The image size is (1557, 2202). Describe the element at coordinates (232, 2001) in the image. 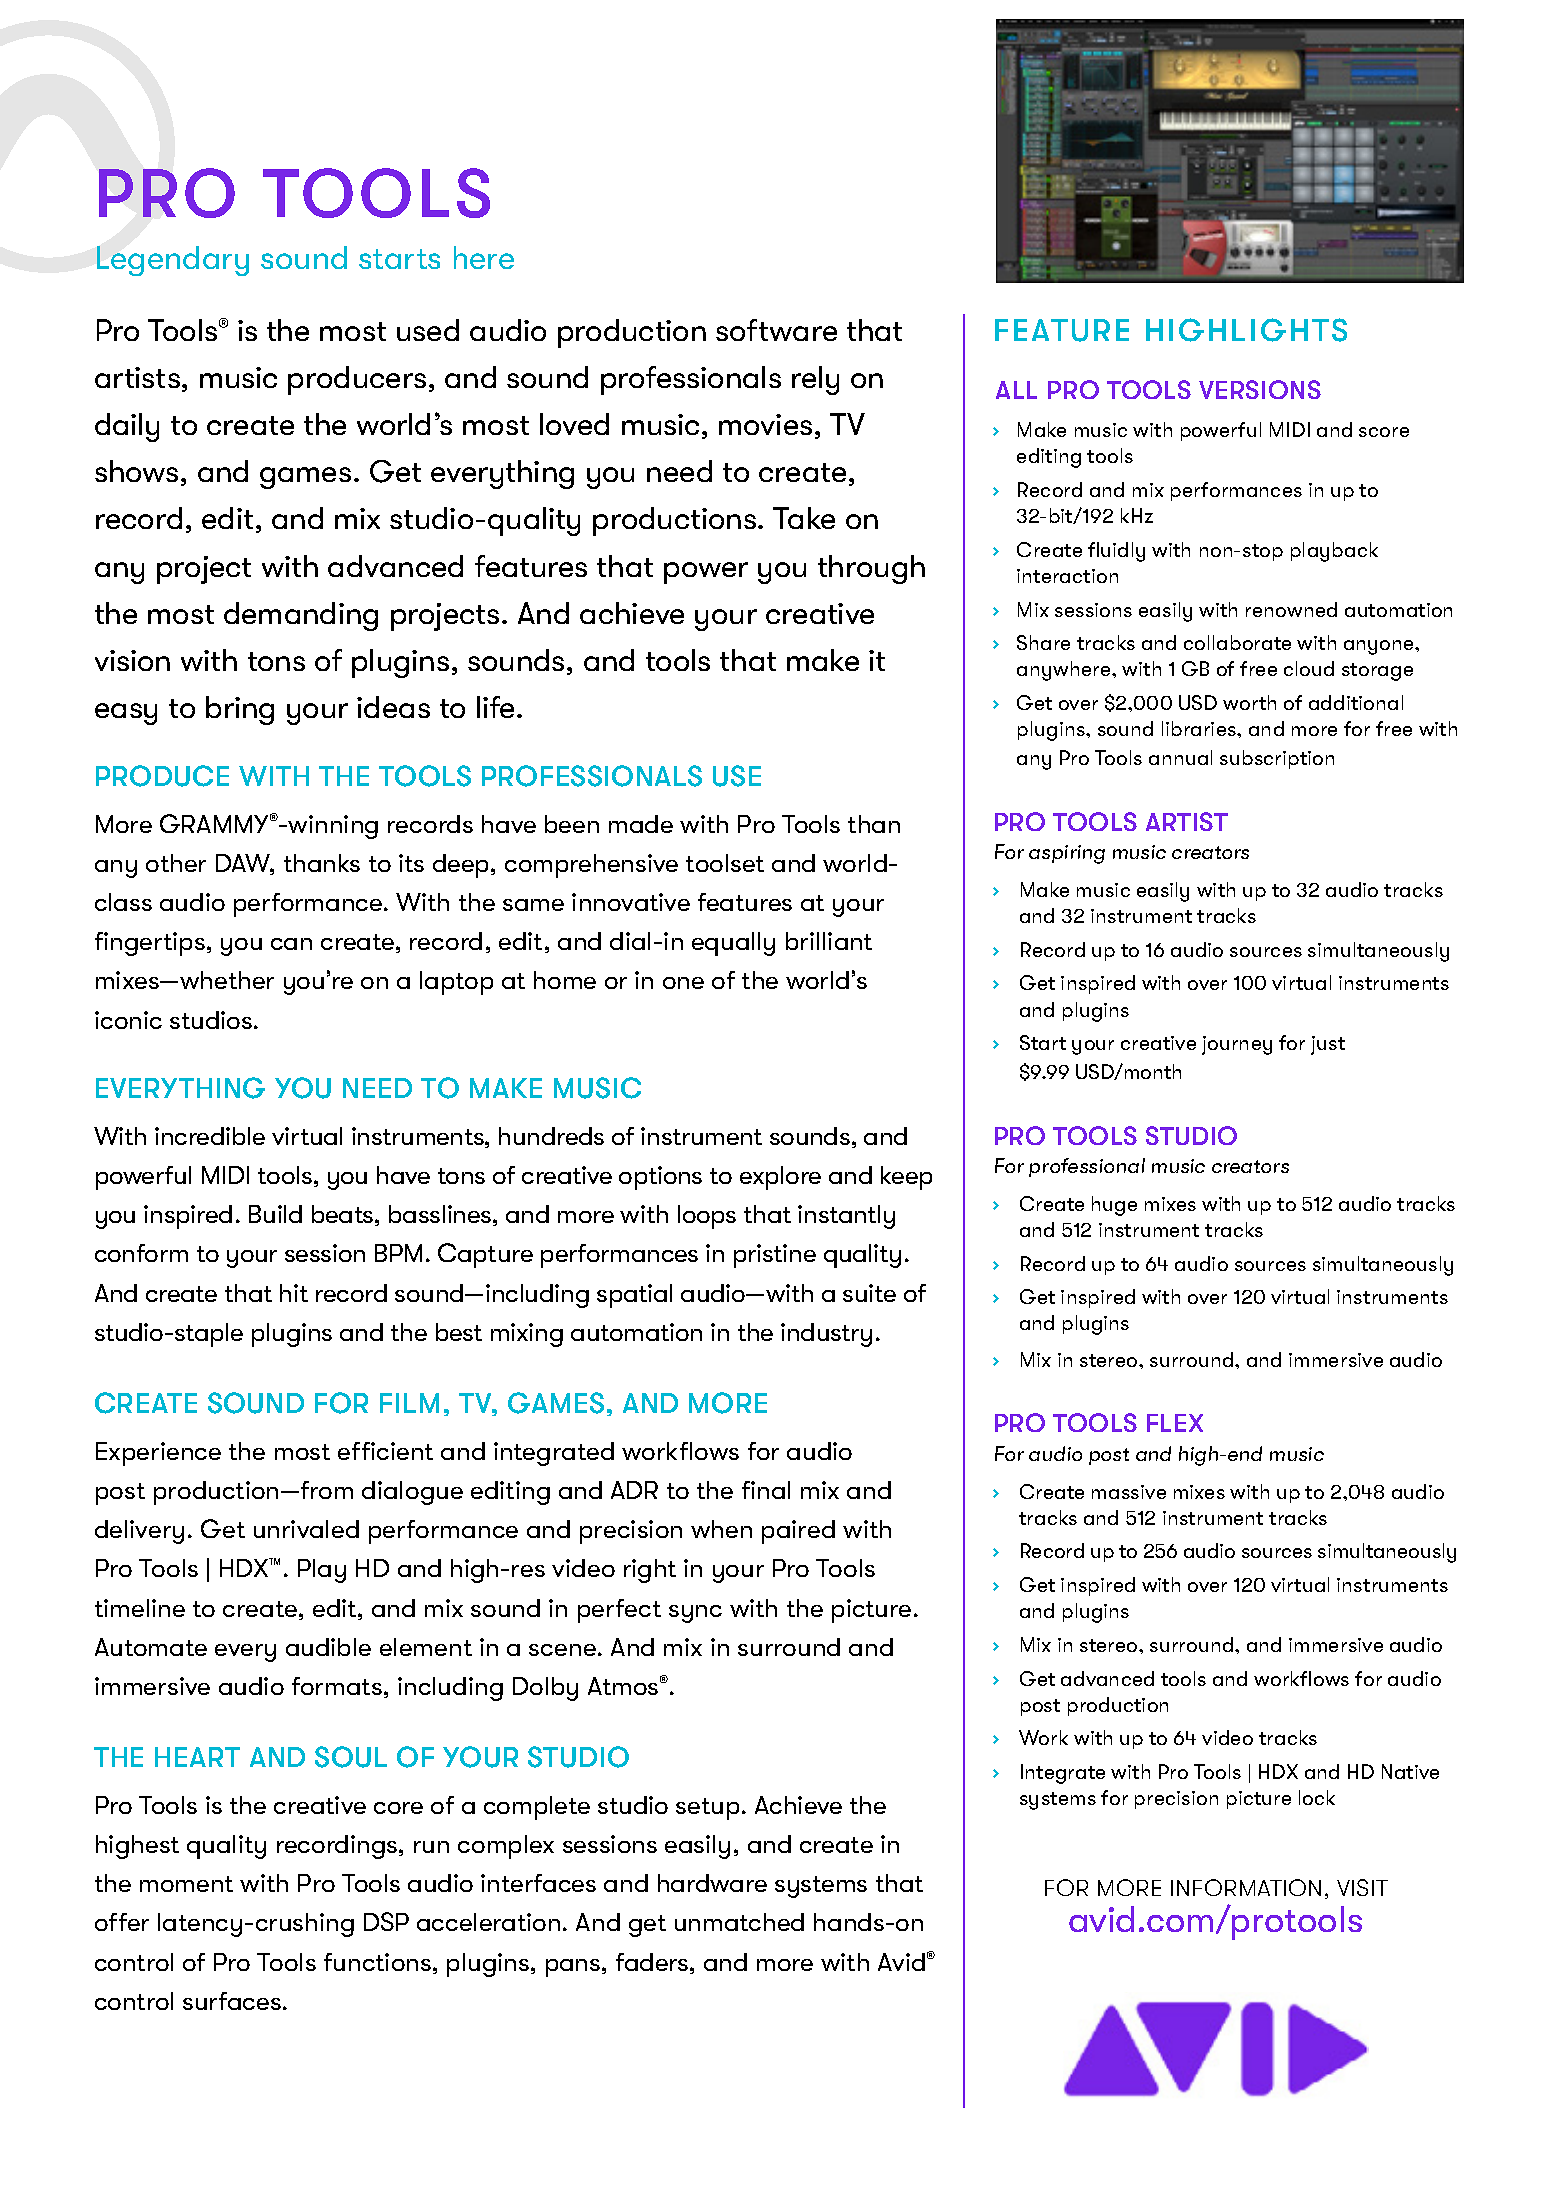

I see `surfaces` at that location.
